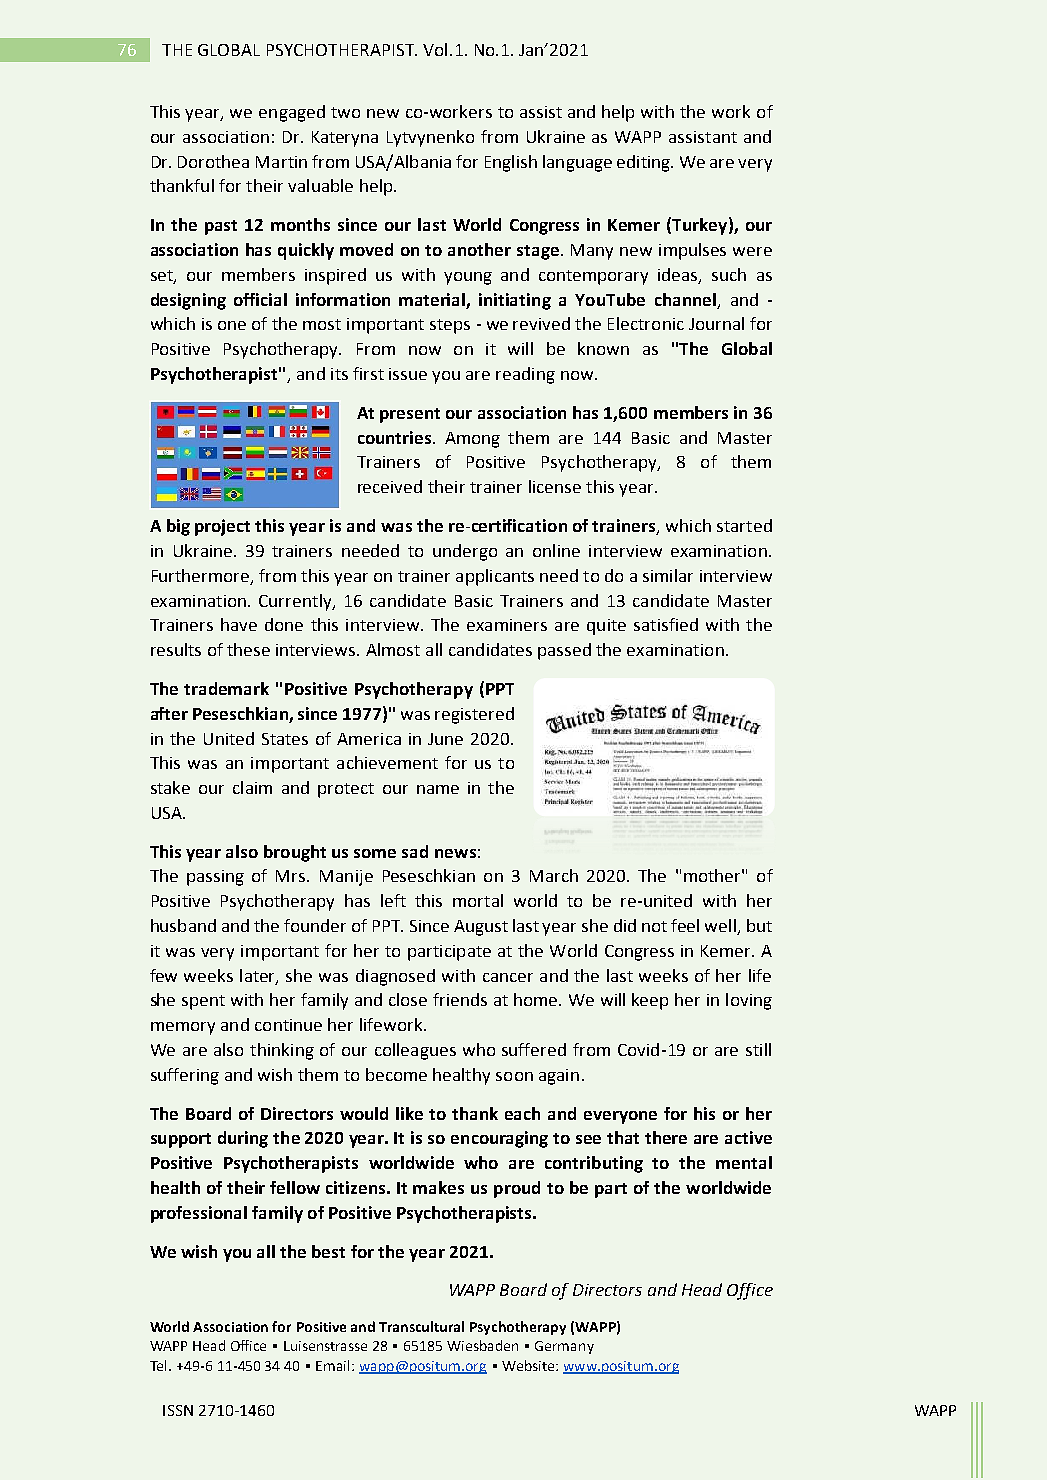 This document has width=1047, height=1480. Describe the element at coordinates (645, 163) in the document. I see `editing` at that location.
